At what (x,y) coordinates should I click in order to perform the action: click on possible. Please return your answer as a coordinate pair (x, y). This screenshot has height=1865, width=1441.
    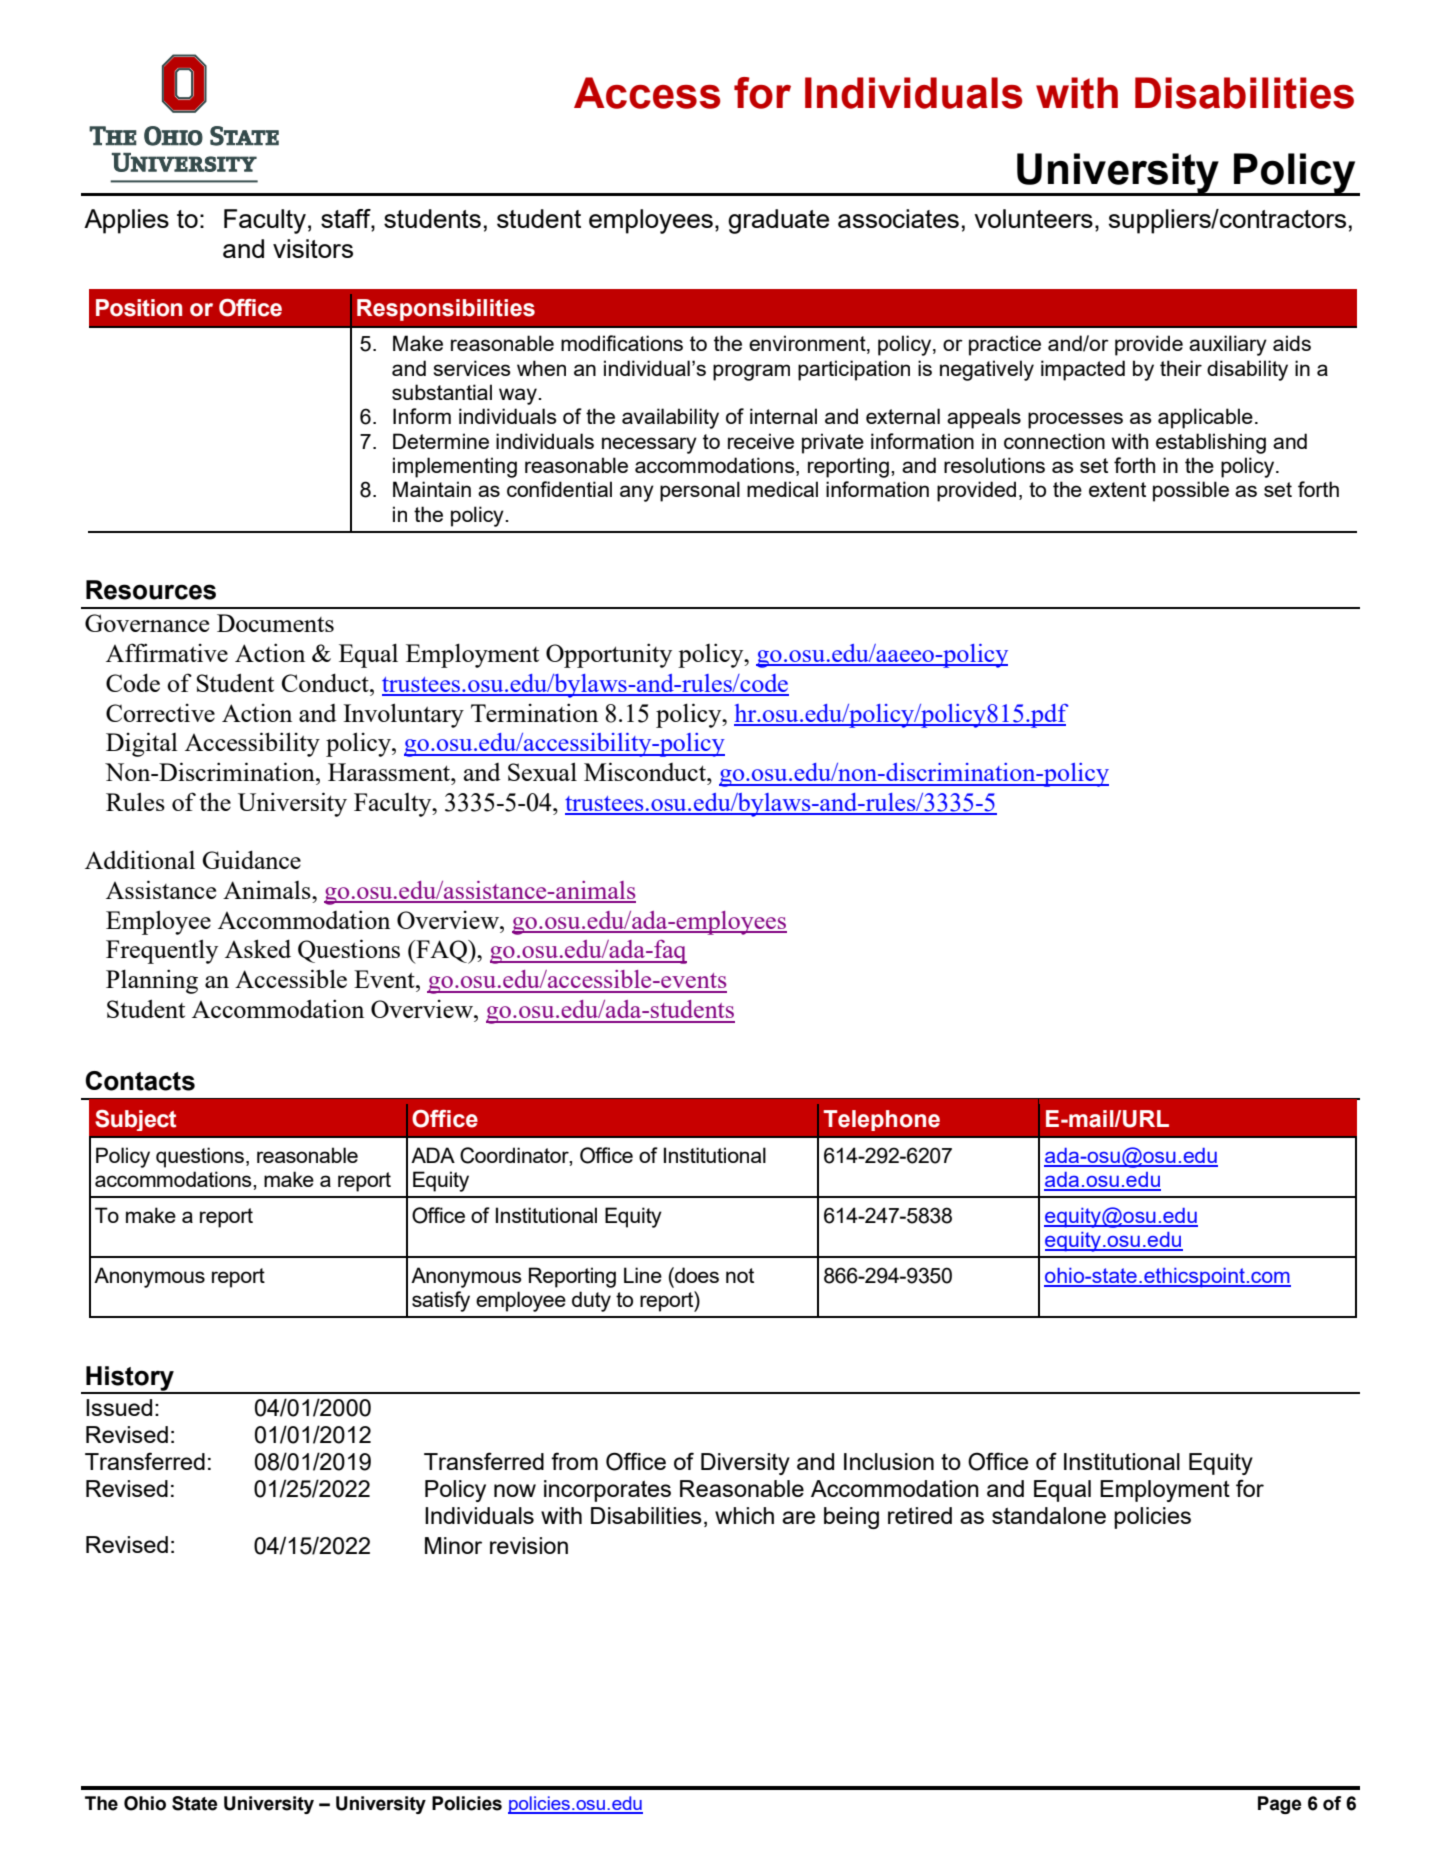
    Looking at the image, I should click on (1191, 491).
